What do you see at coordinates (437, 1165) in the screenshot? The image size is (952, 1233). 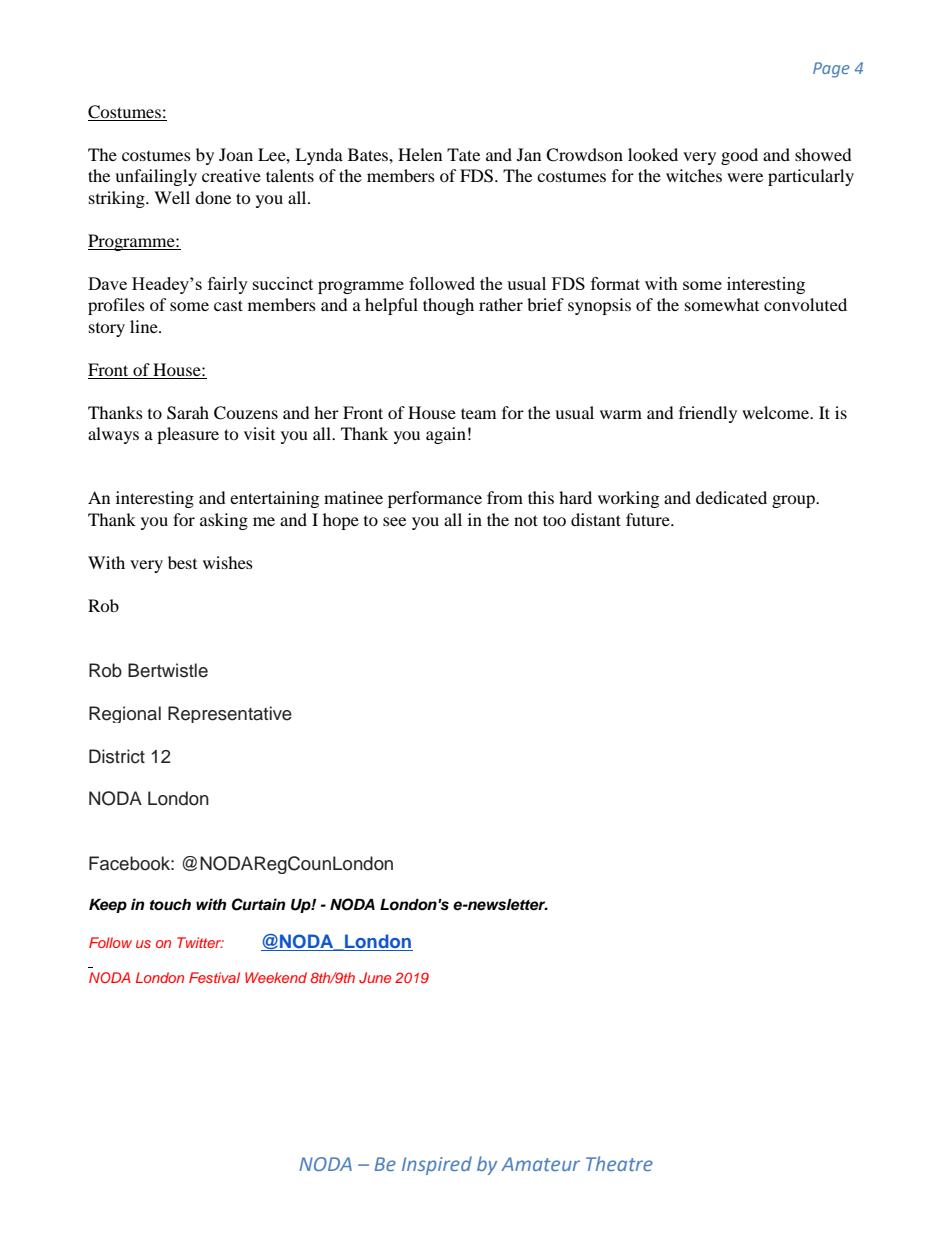 I see `Inspired` at bounding box center [437, 1165].
